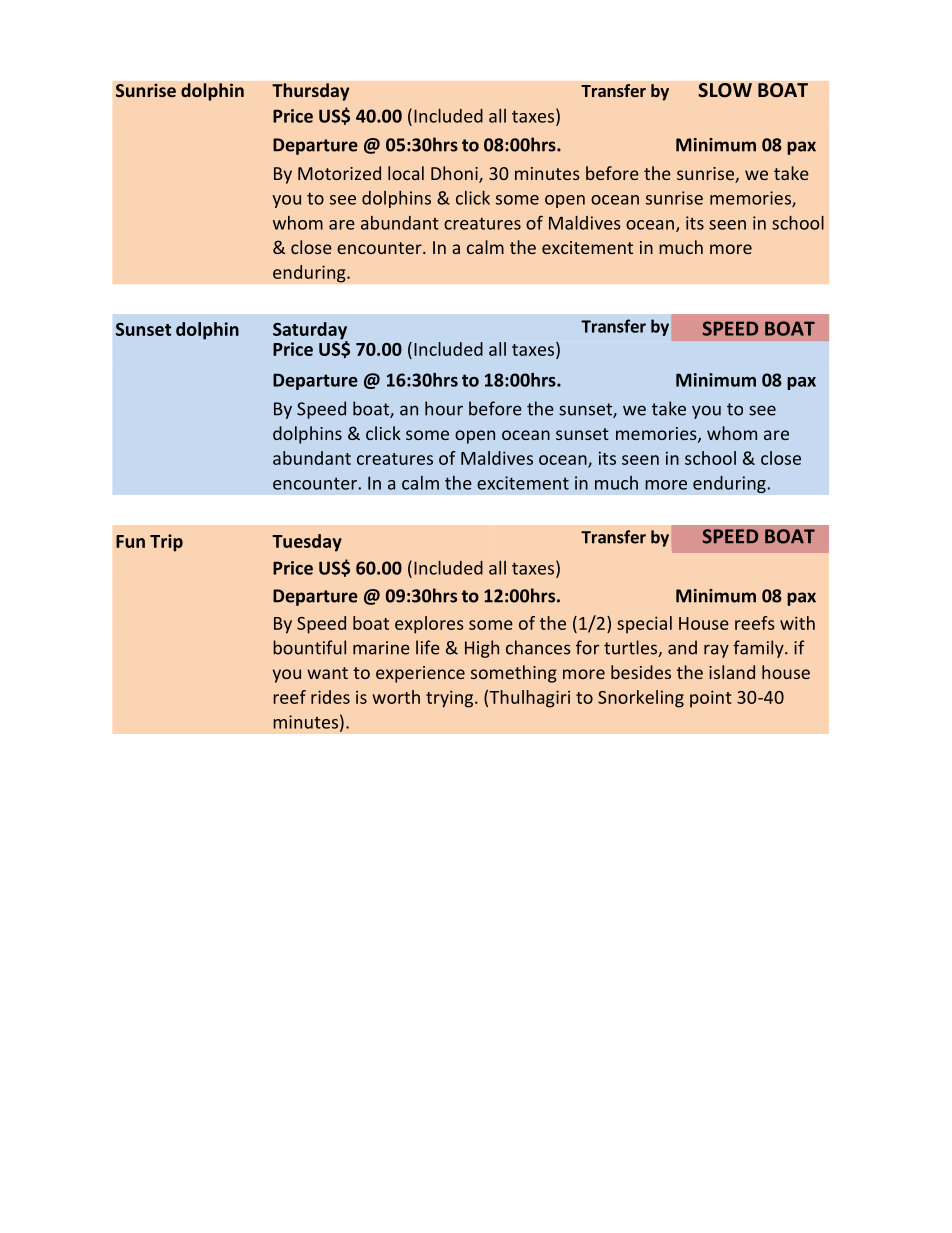 The height and width of the image is (1233, 952). Describe the element at coordinates (444, 408) in the image. I see `hour` at that location.
